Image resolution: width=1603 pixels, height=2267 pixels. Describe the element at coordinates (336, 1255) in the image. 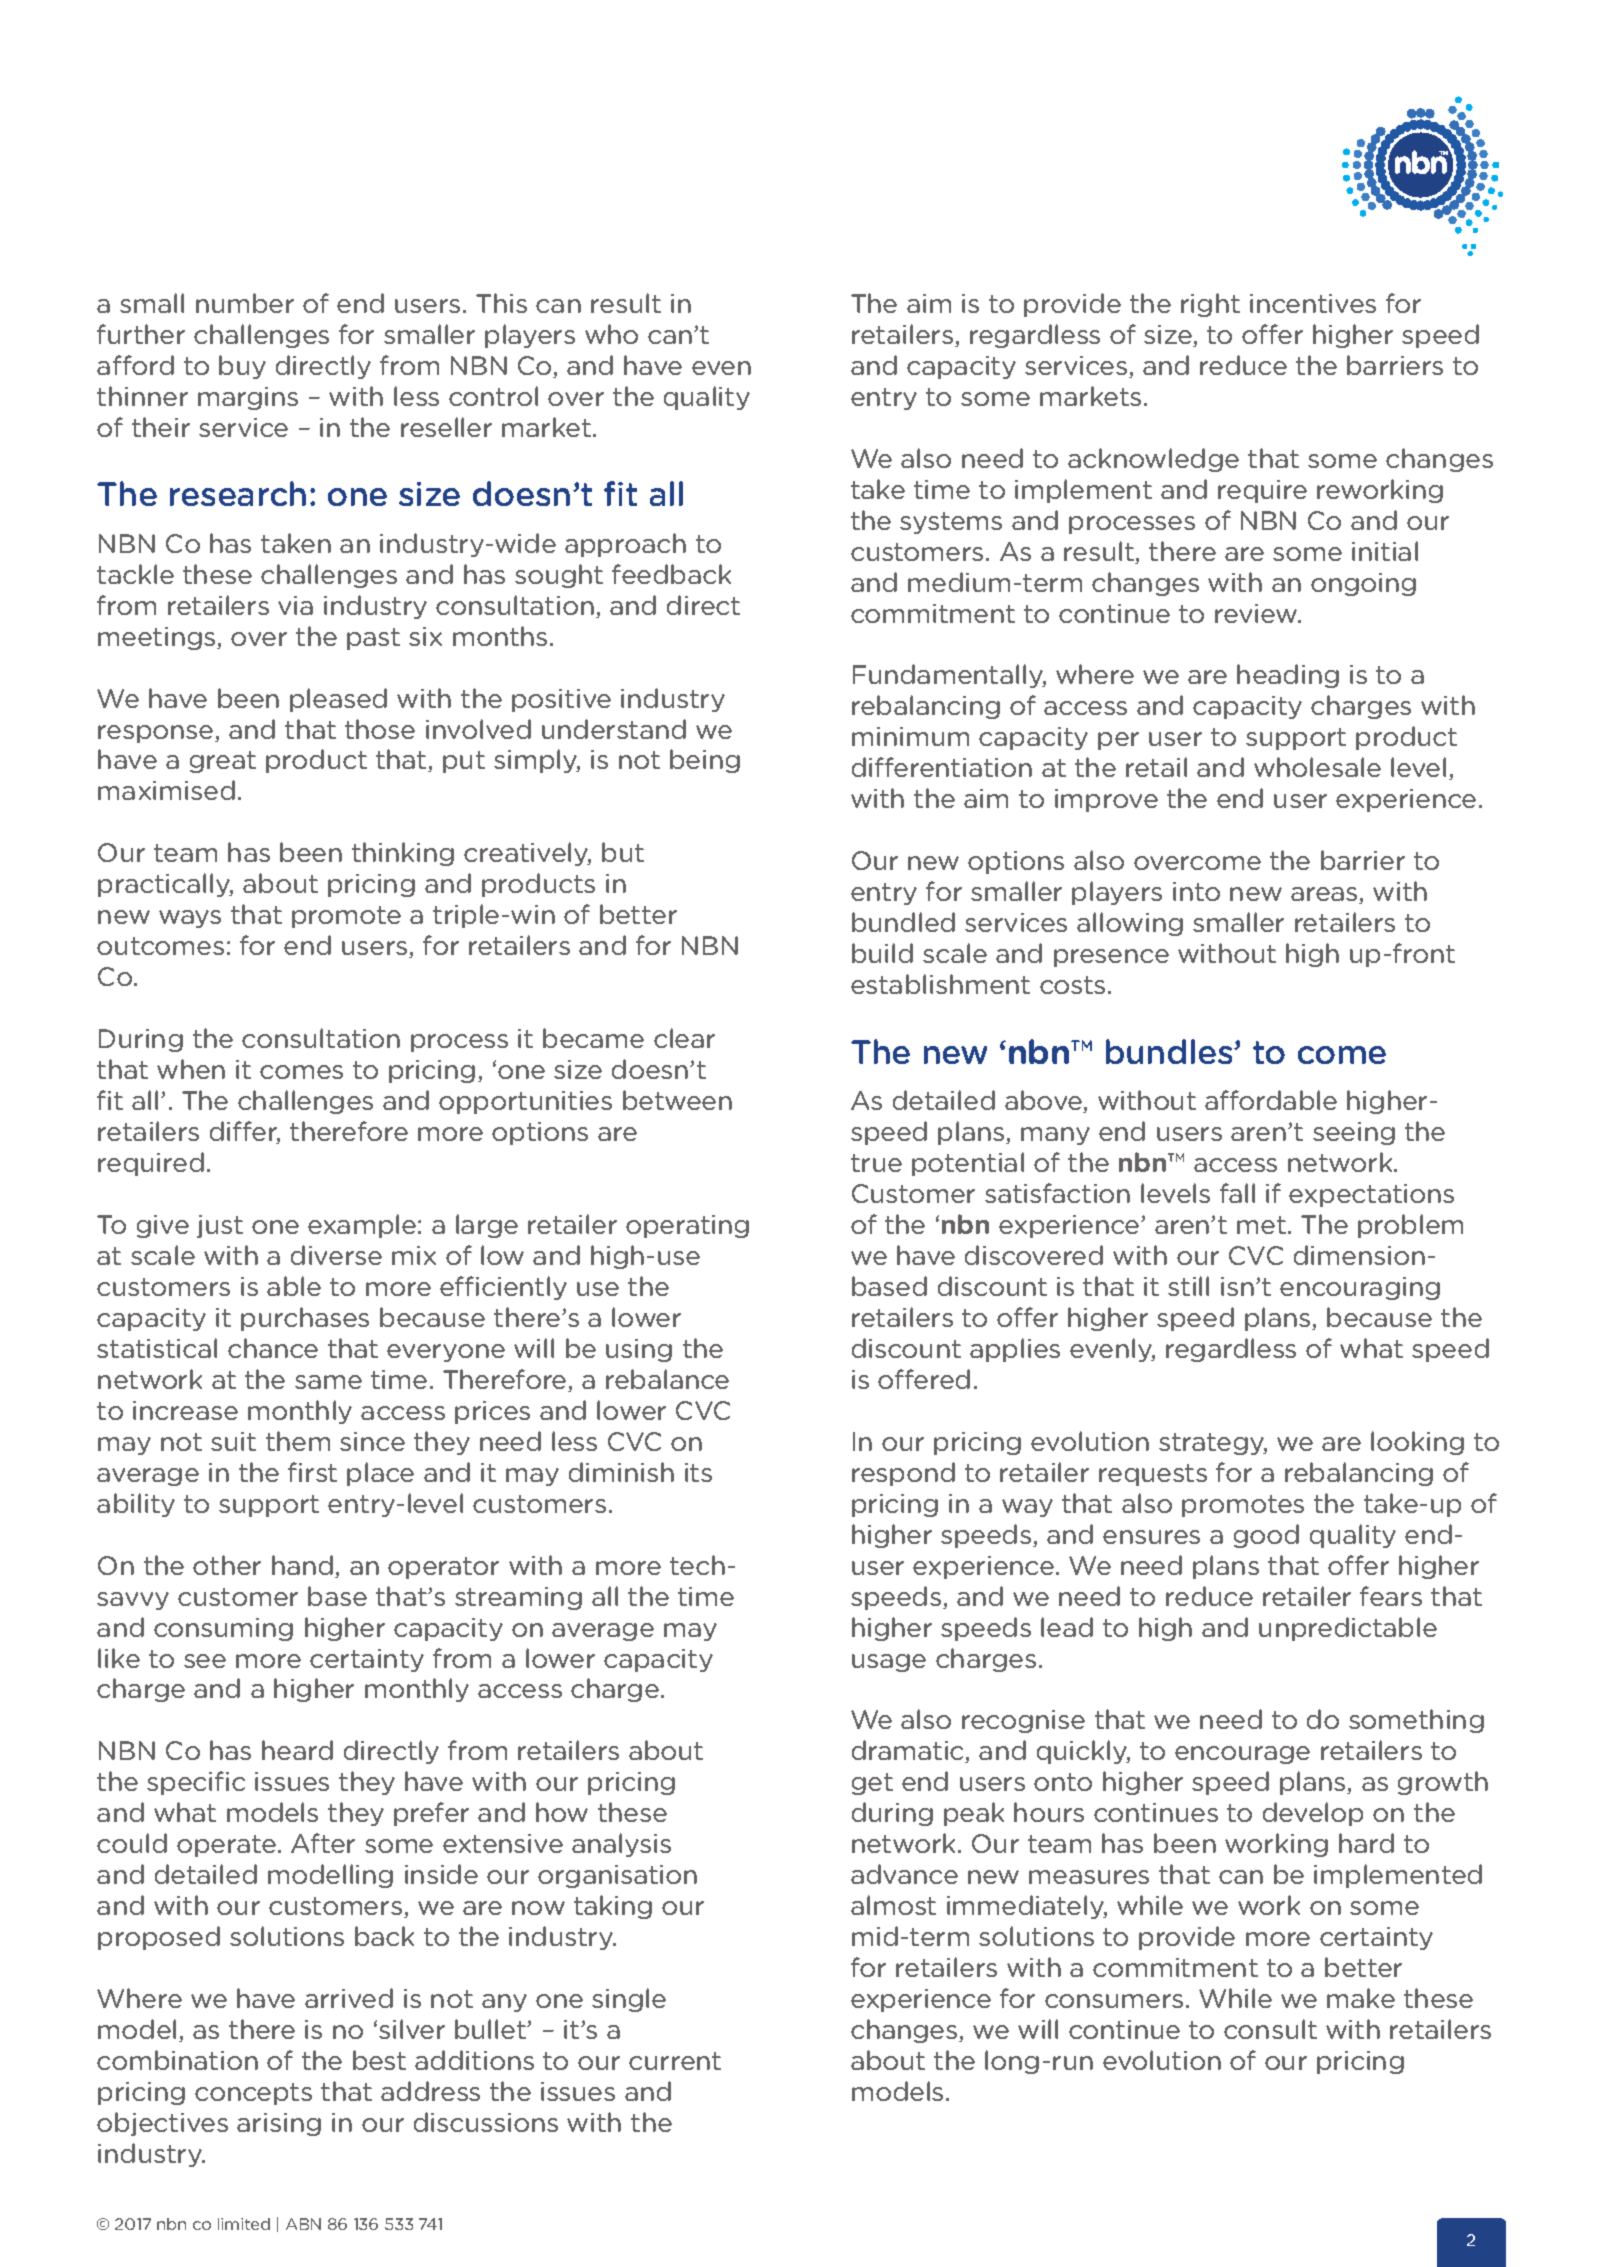

I see `diverse` at that location.
